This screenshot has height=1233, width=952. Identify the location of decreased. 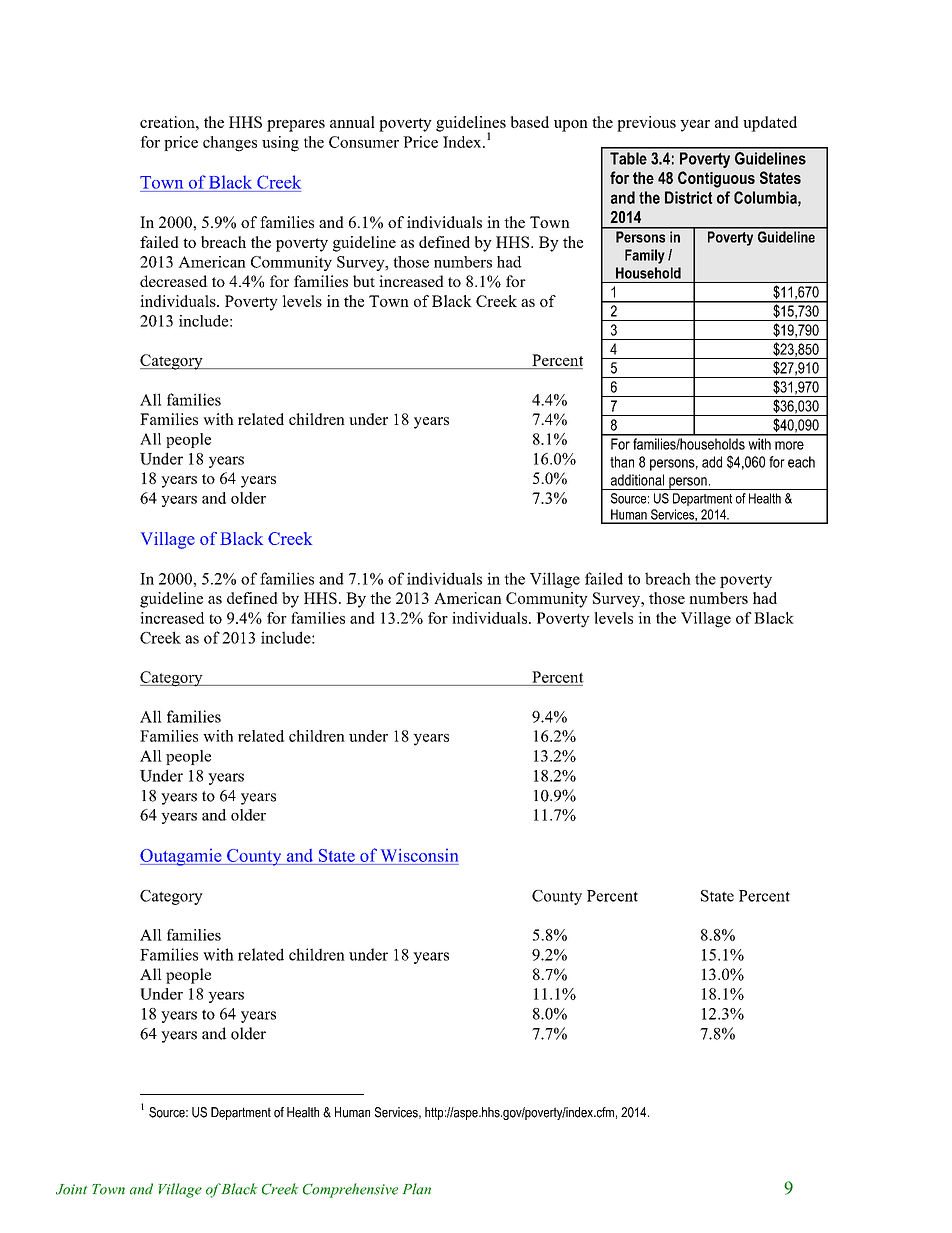
(174, 281).
